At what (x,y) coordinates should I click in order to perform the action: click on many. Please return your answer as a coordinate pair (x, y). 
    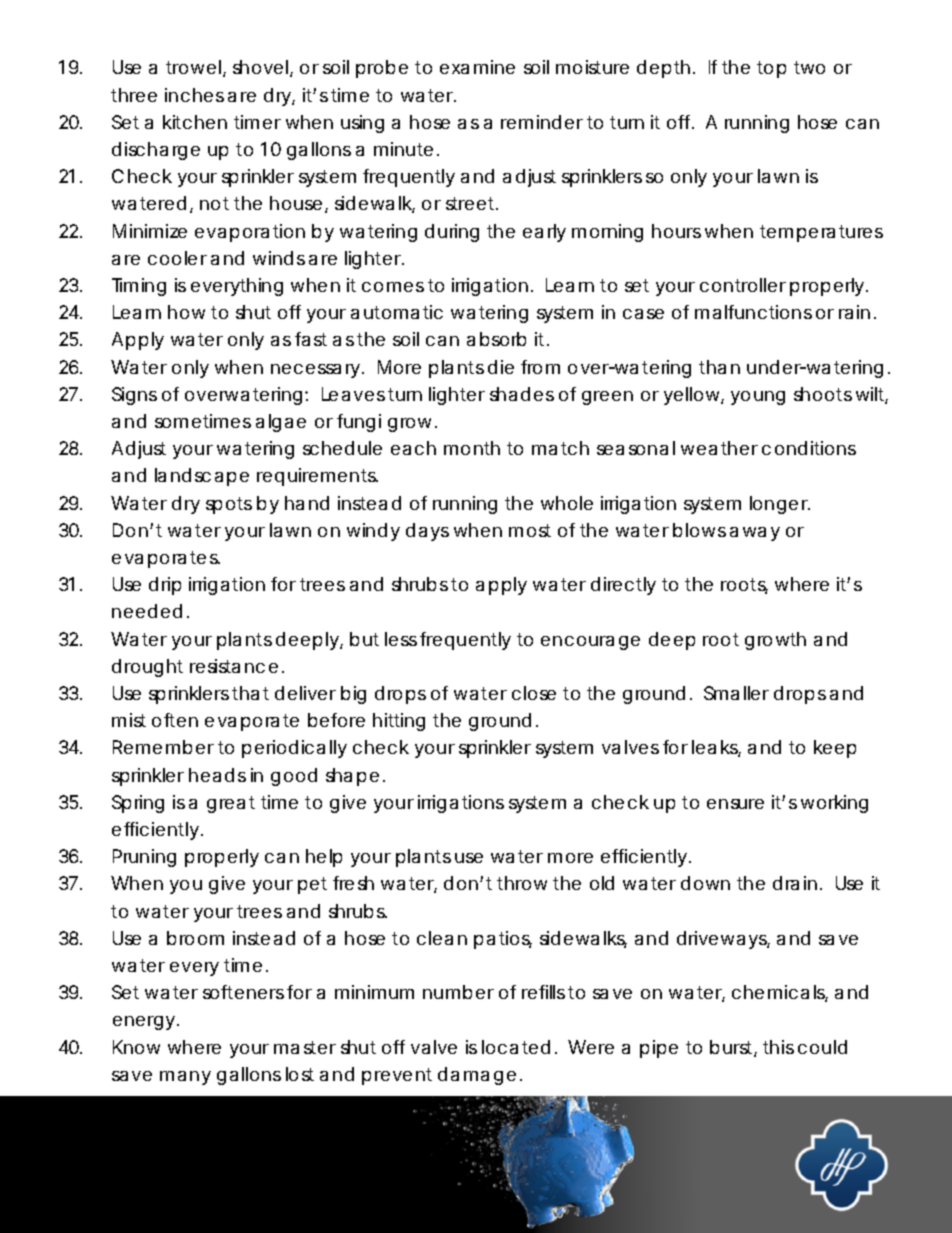
    Looking at the image, I should click on (185, 1078).
